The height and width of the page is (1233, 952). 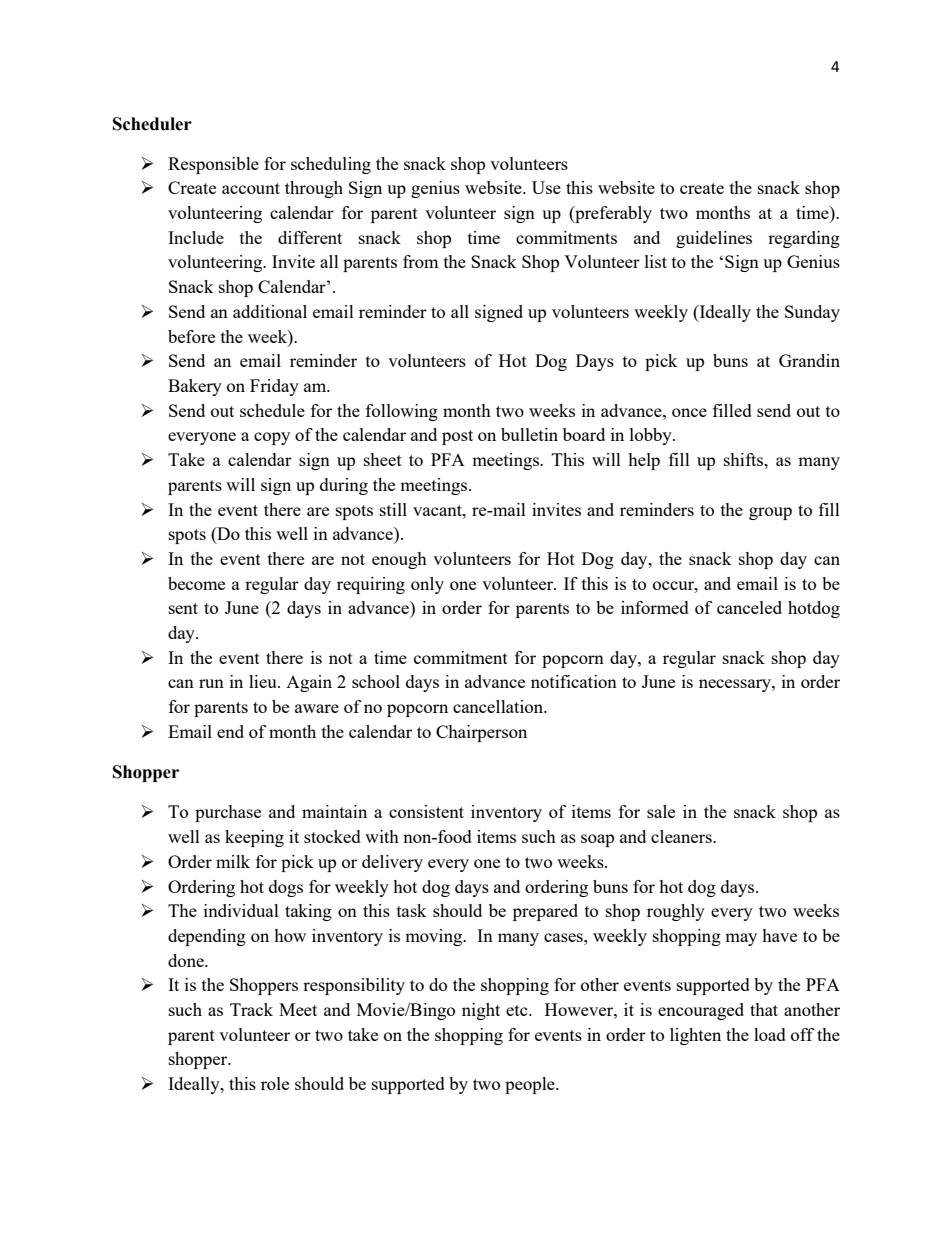 I want to click on consistent, so click(x=426, y=811).
